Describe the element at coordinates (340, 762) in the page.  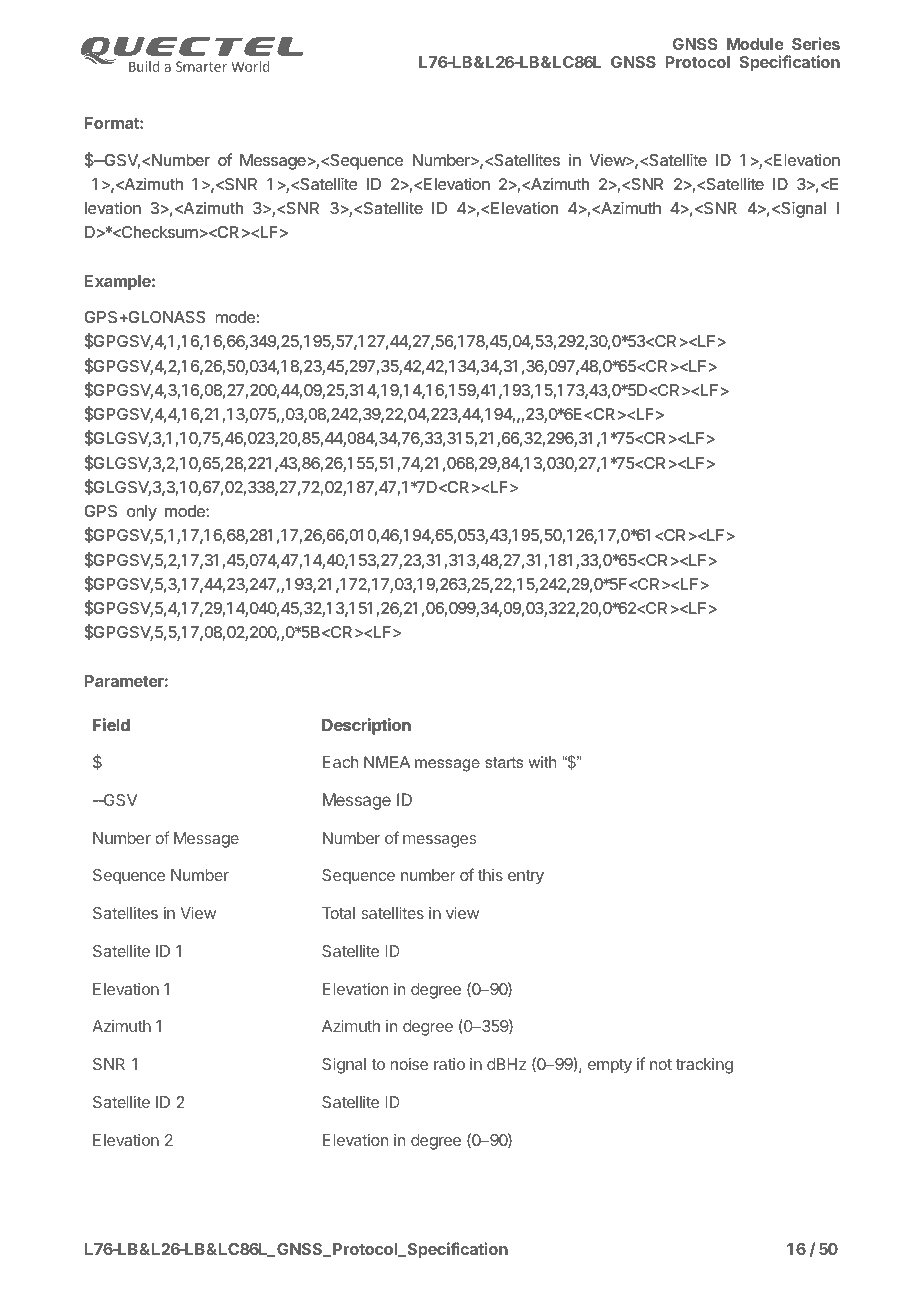
I see `Each` at that location.
